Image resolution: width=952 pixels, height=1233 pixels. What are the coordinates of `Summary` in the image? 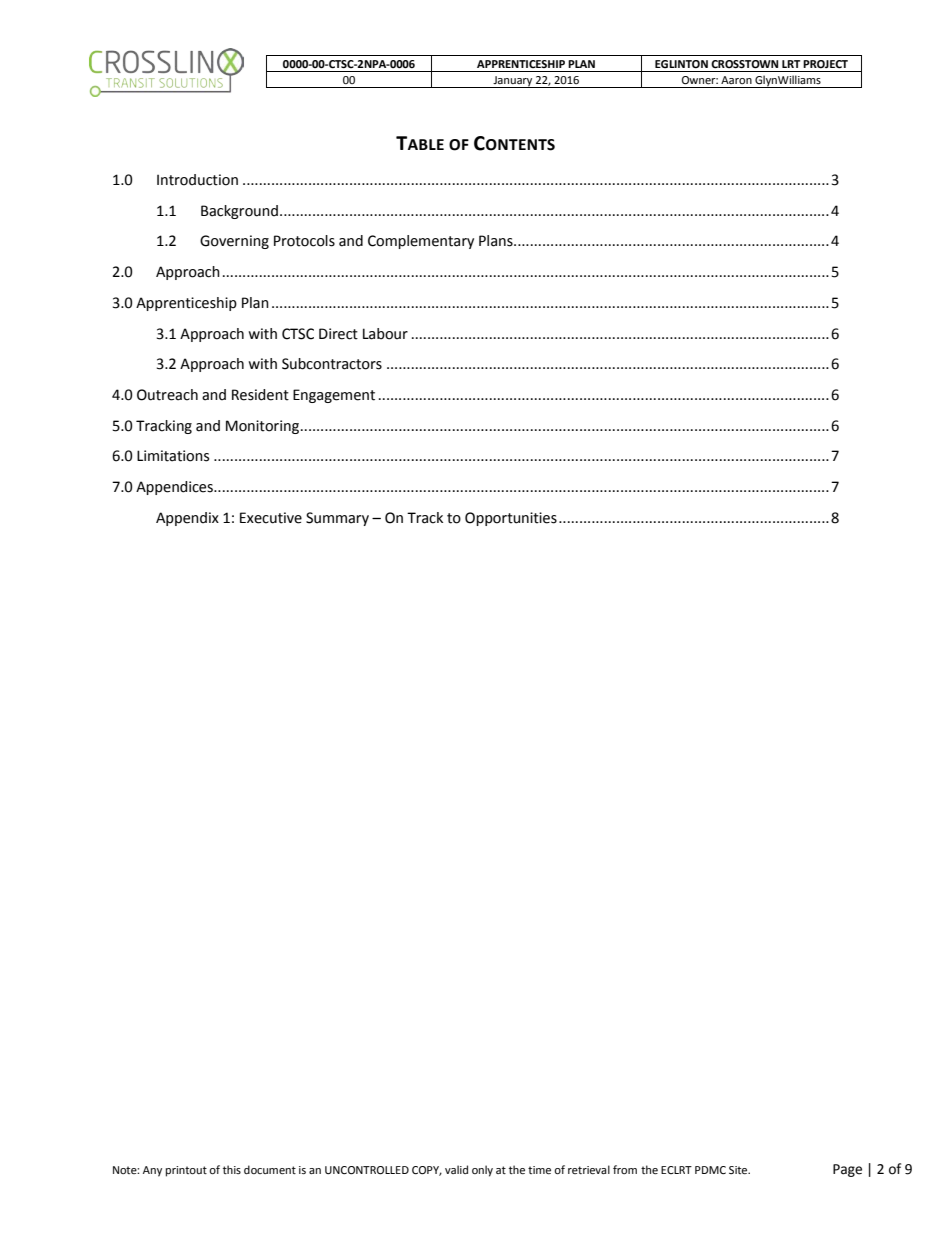 It's located at (337, 519).
